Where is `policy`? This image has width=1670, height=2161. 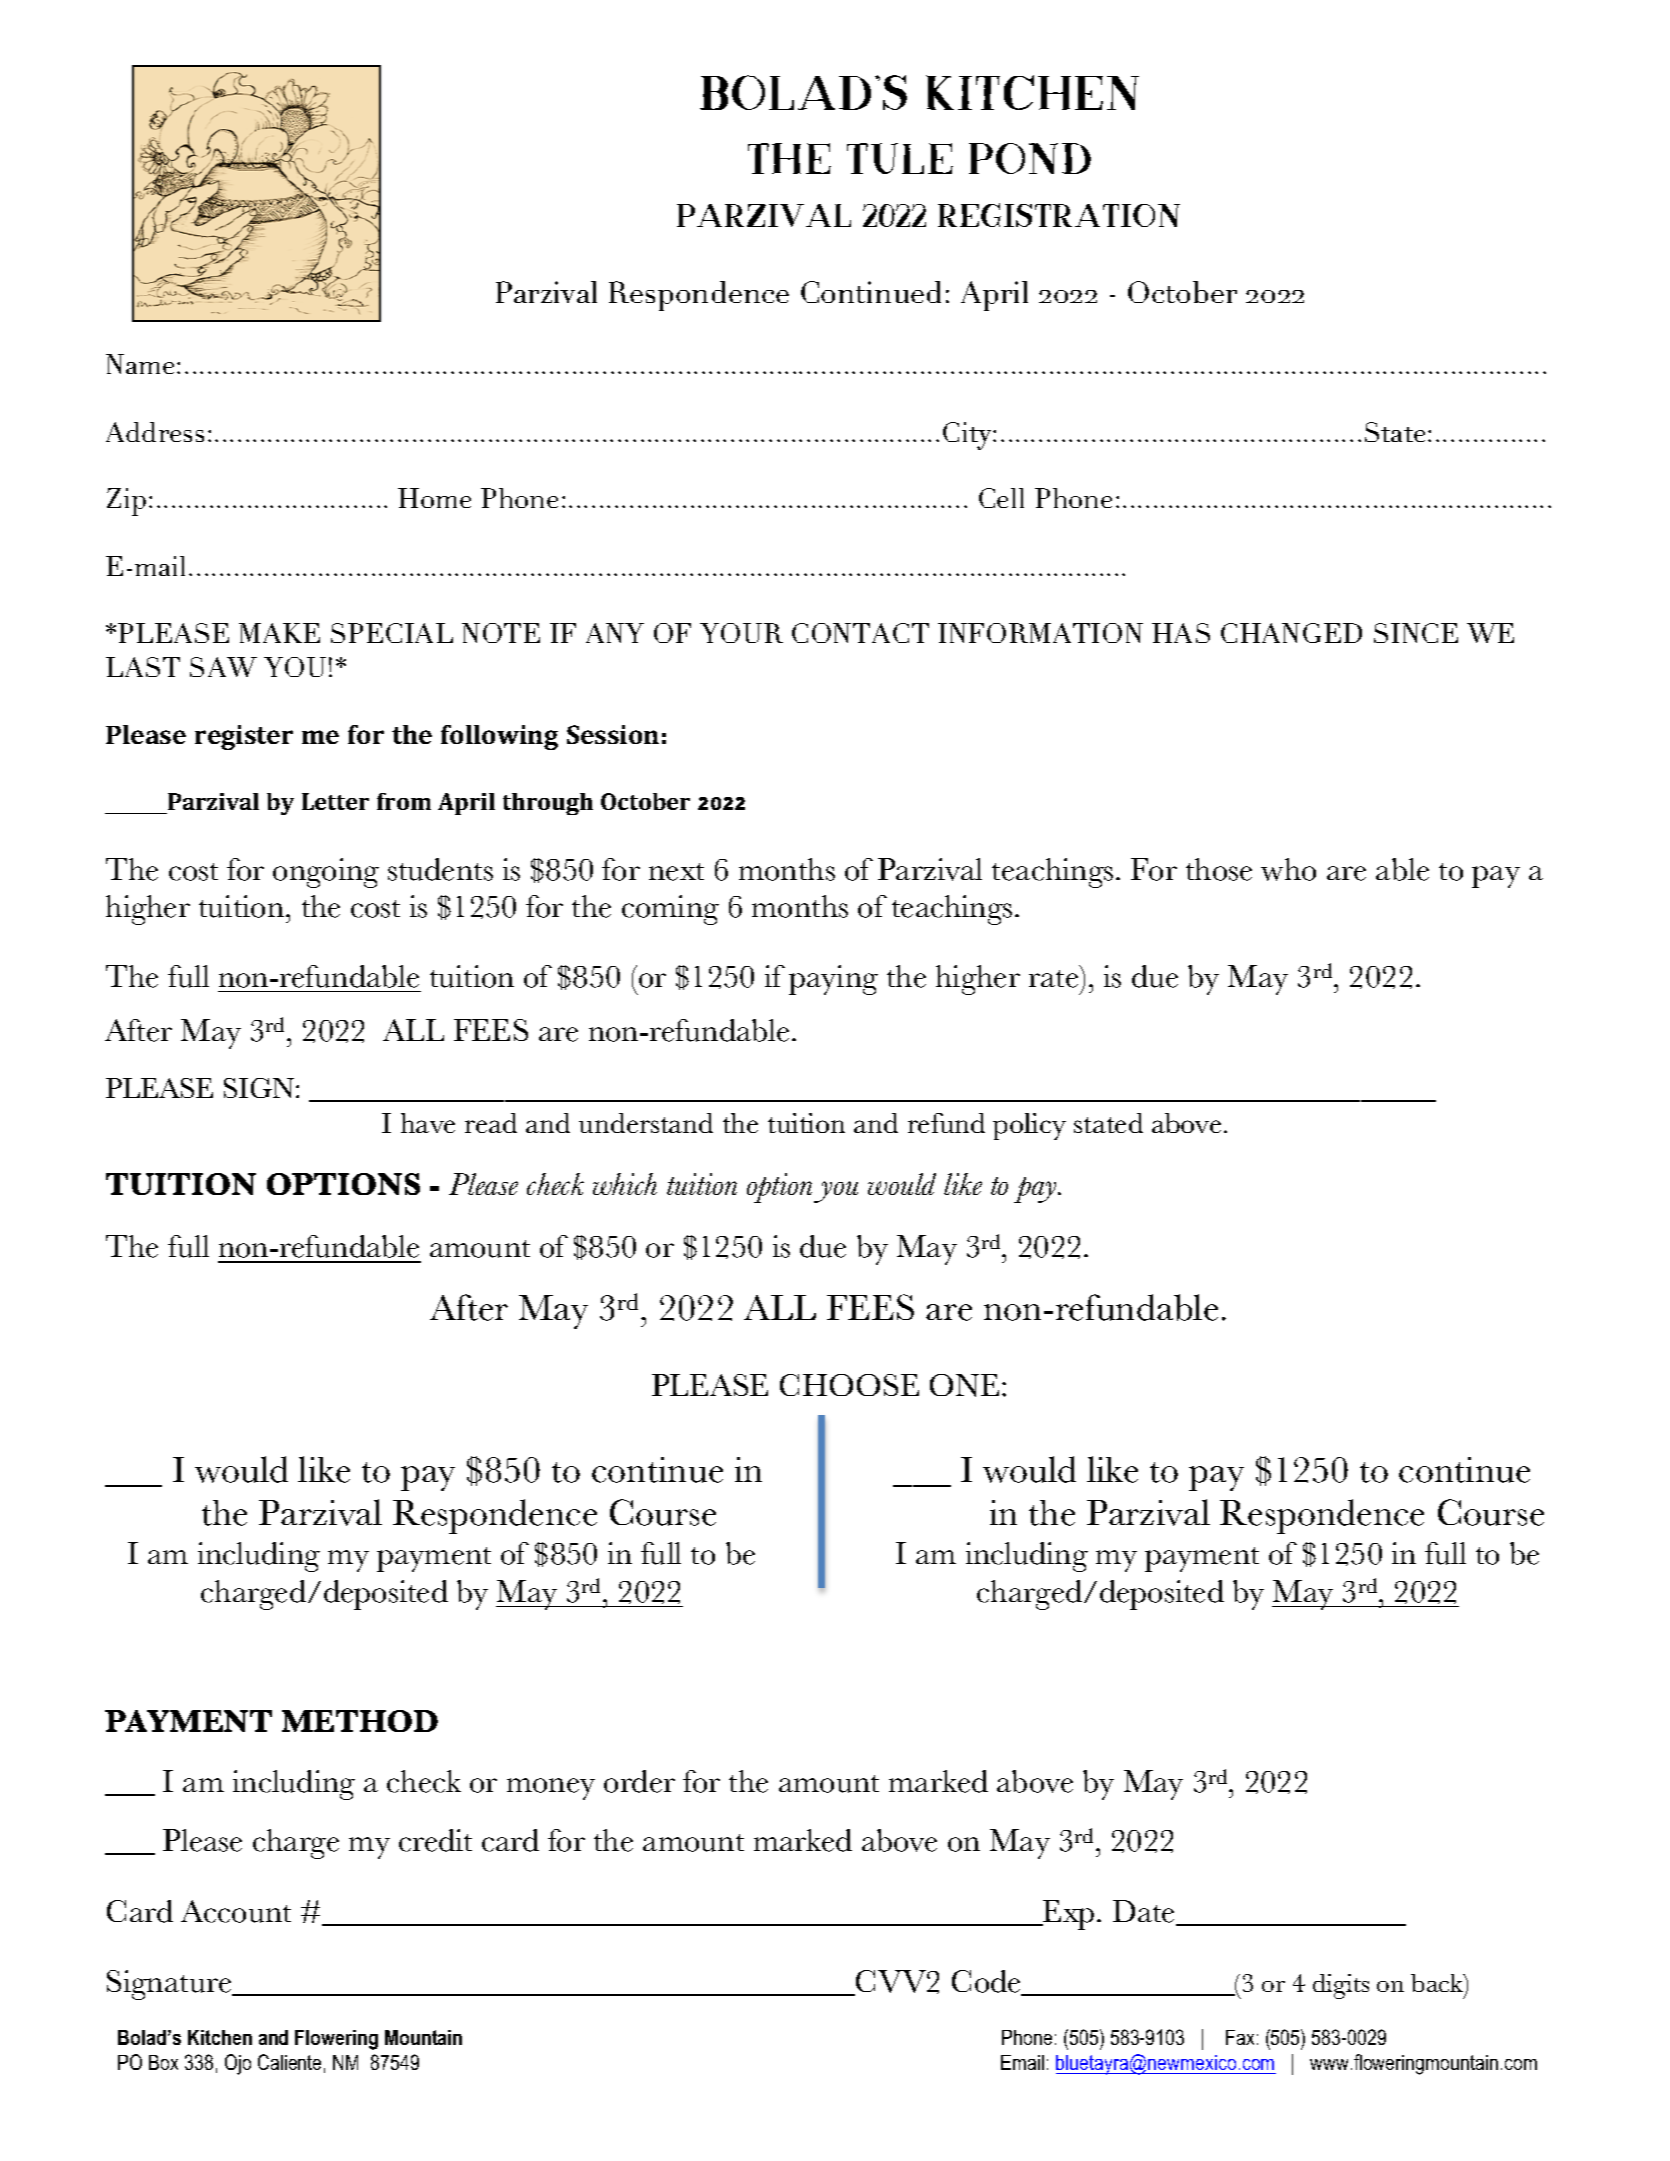 policy is located at coordinates (1029, 1126).
